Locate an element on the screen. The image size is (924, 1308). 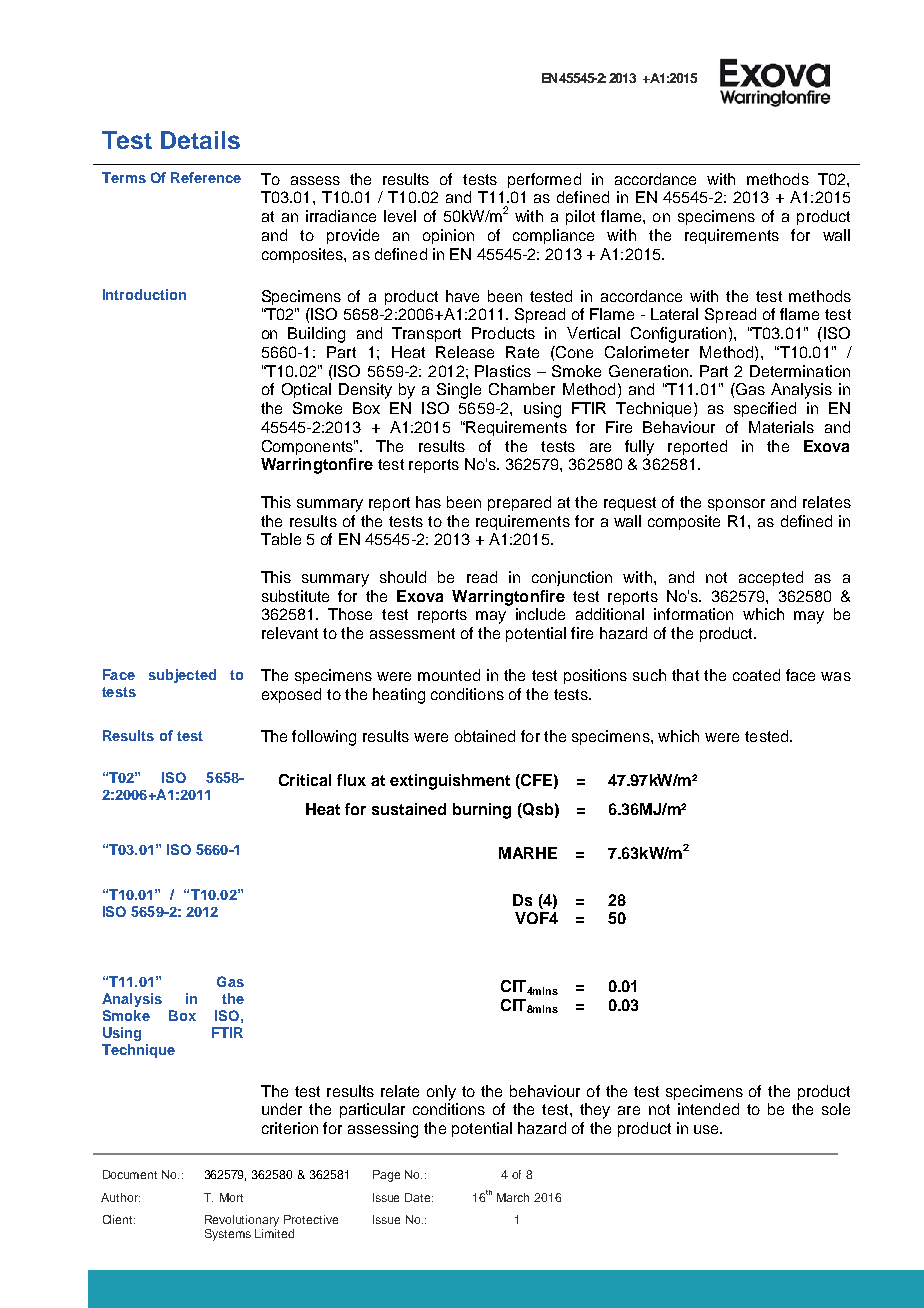
Mort is located at coordinates (231, 1197).
